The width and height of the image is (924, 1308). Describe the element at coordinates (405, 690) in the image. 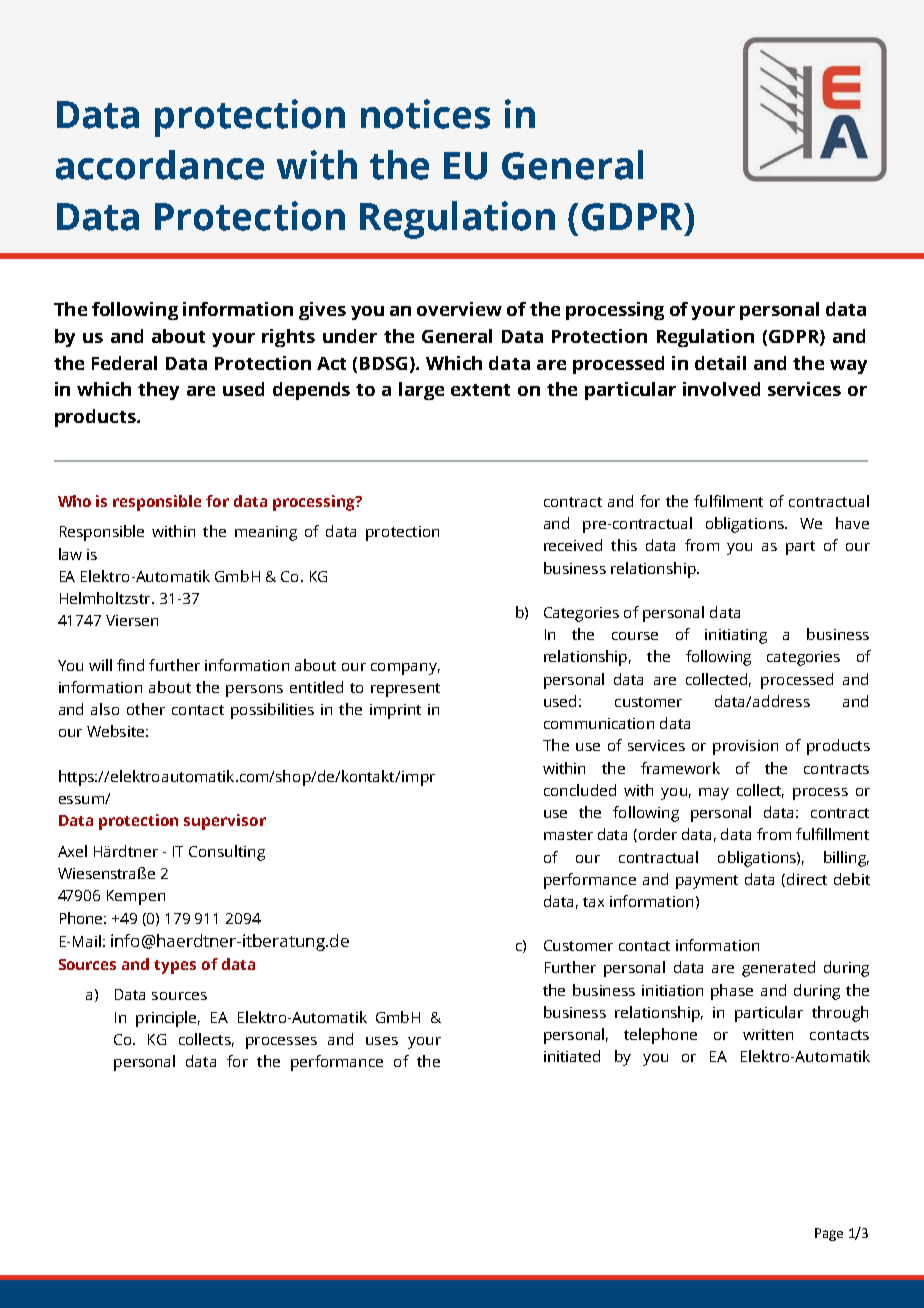

I see `represent` at that location.
